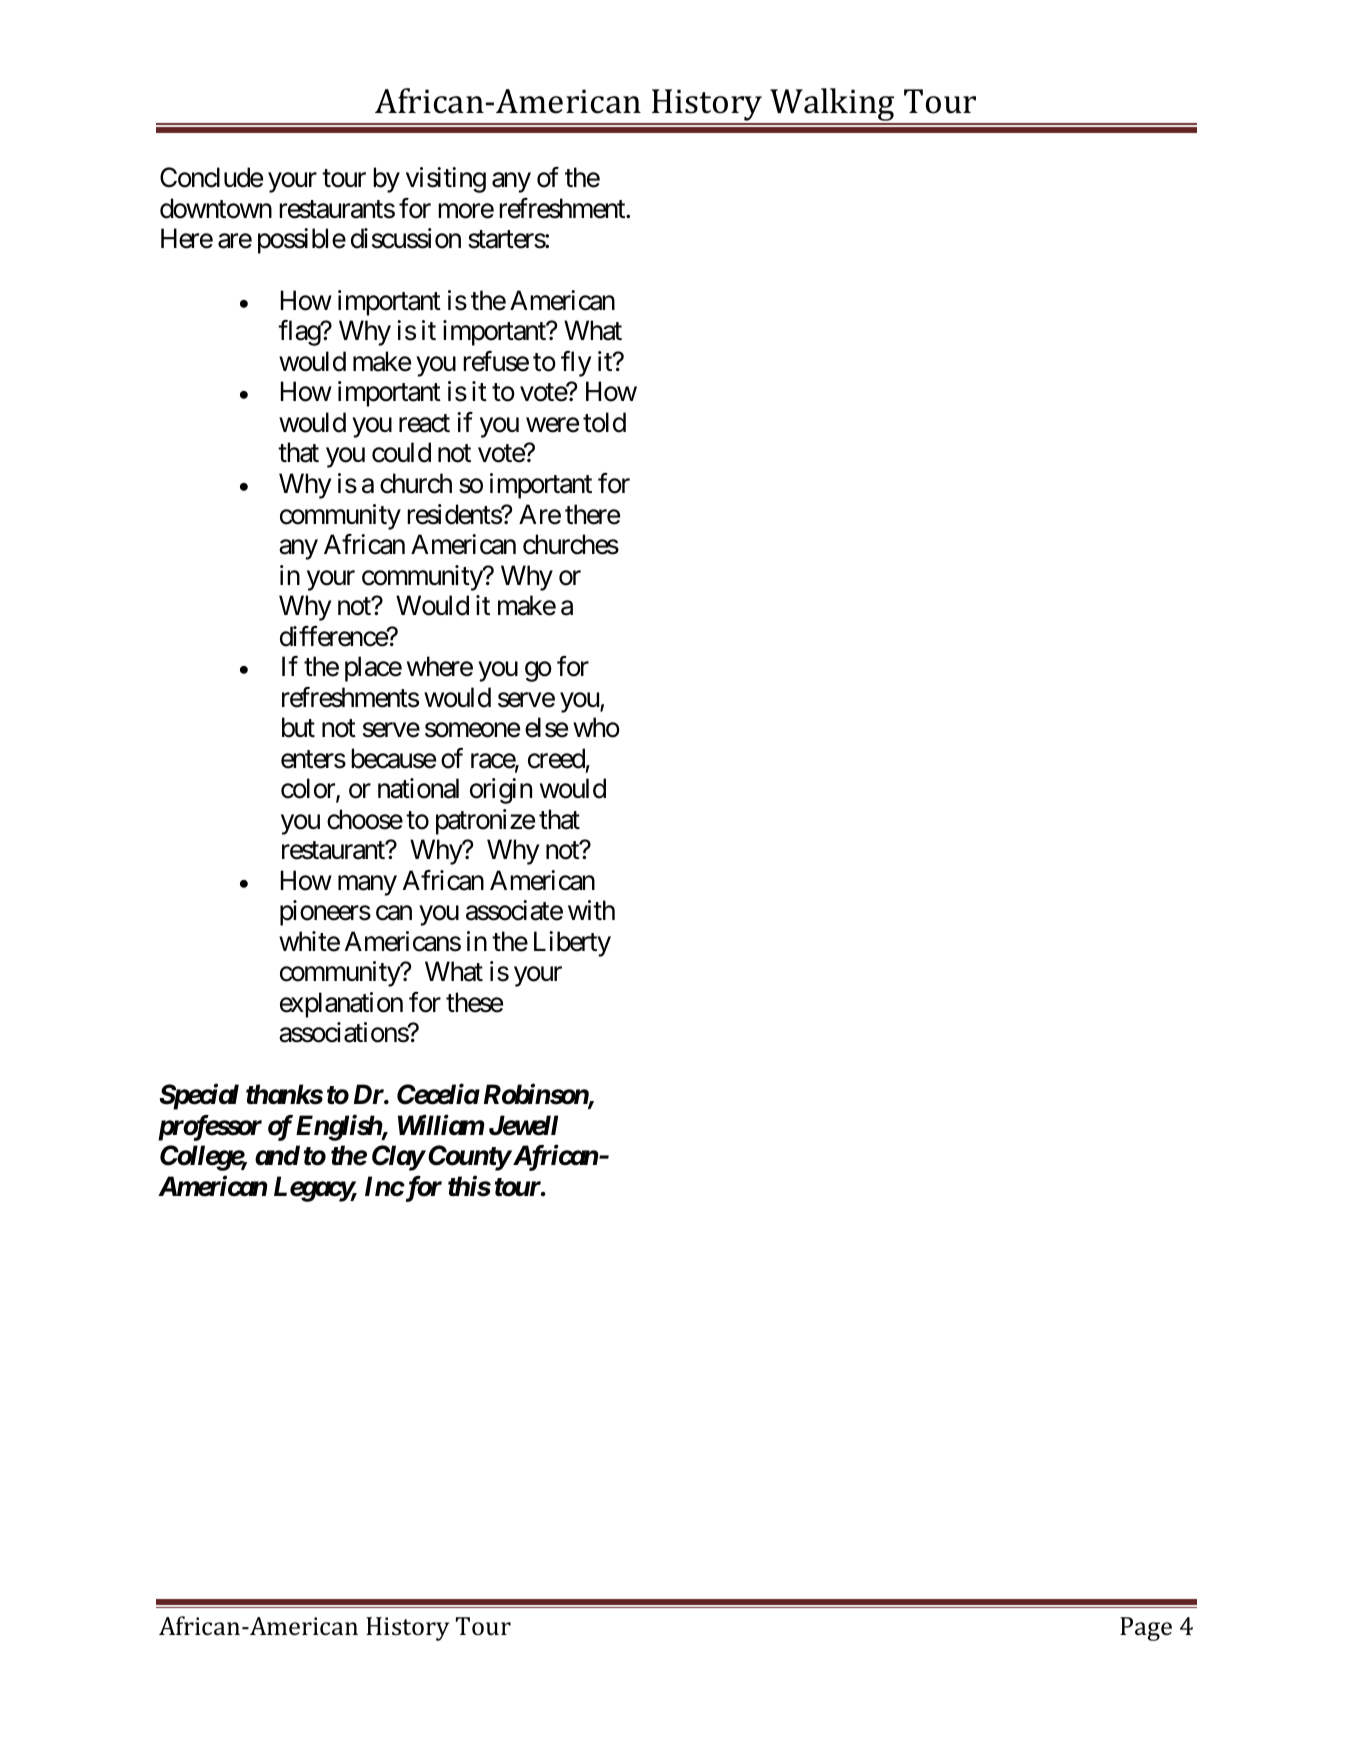 This image has width=1353, height=1752. Describe the element at coordinates (556, 758) in the image. I see `creed` at that location.
